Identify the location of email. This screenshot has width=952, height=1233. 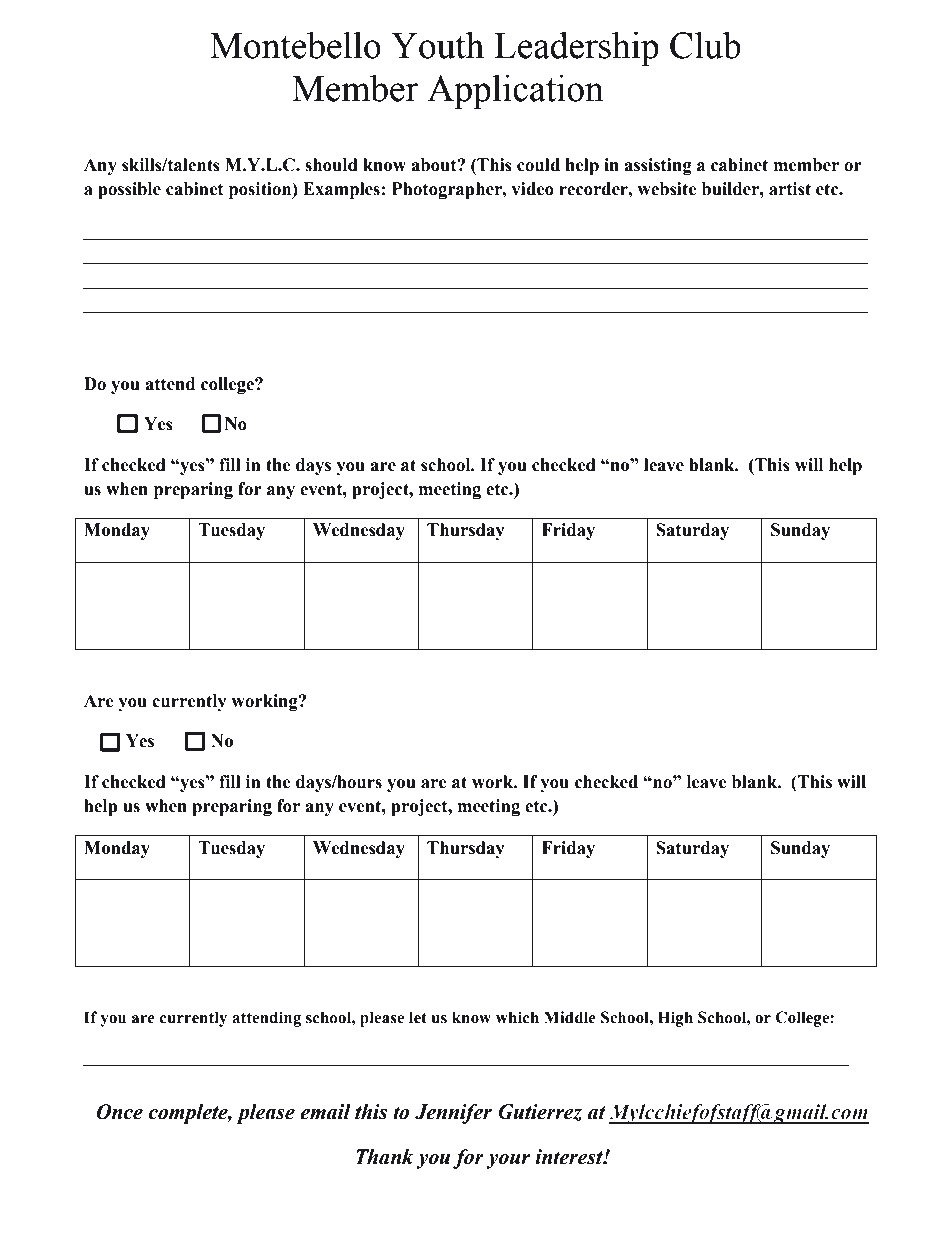
(325, 1112).
